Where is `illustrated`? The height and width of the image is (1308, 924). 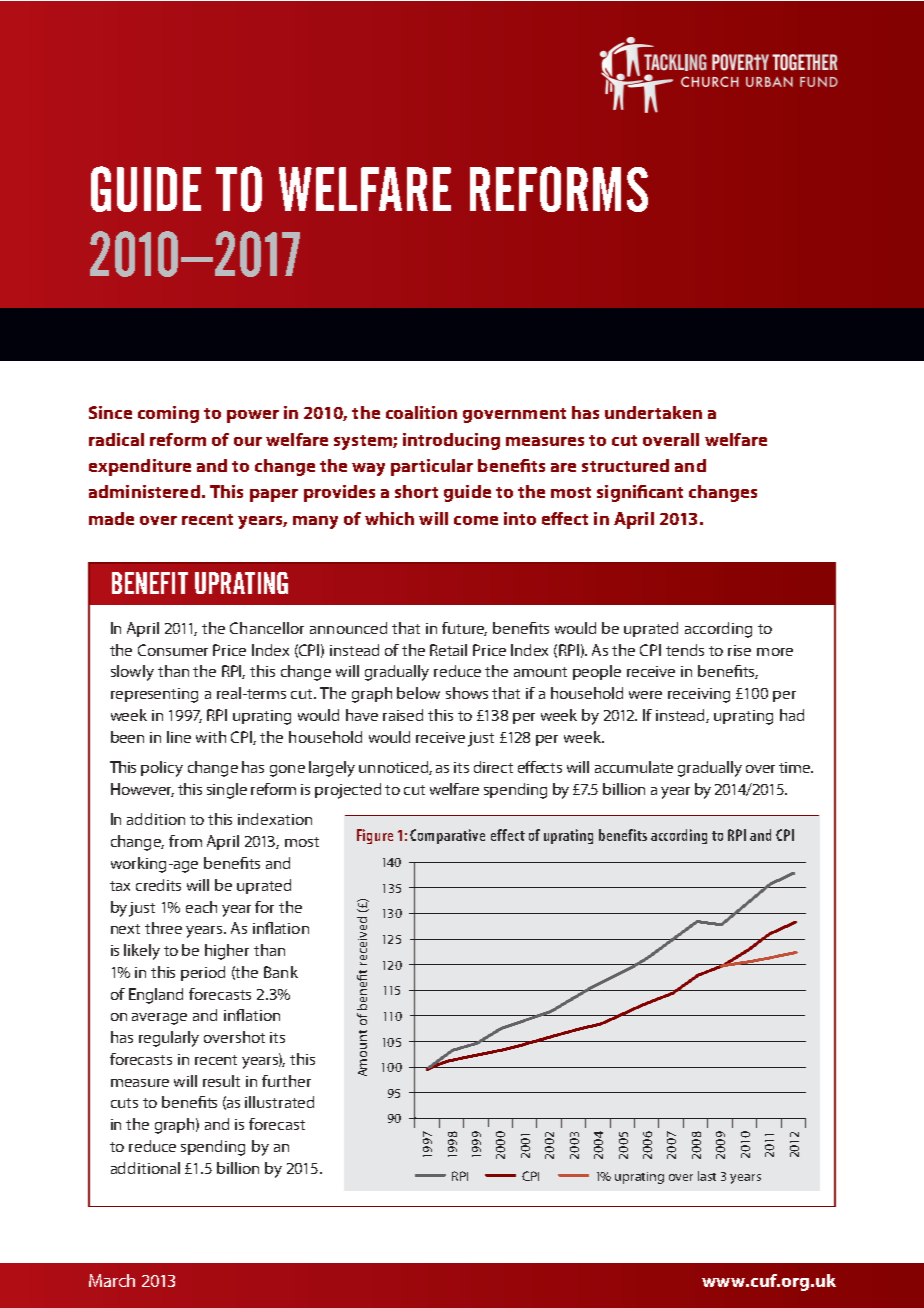
illustrated is located at coordinates (279, 1102).
